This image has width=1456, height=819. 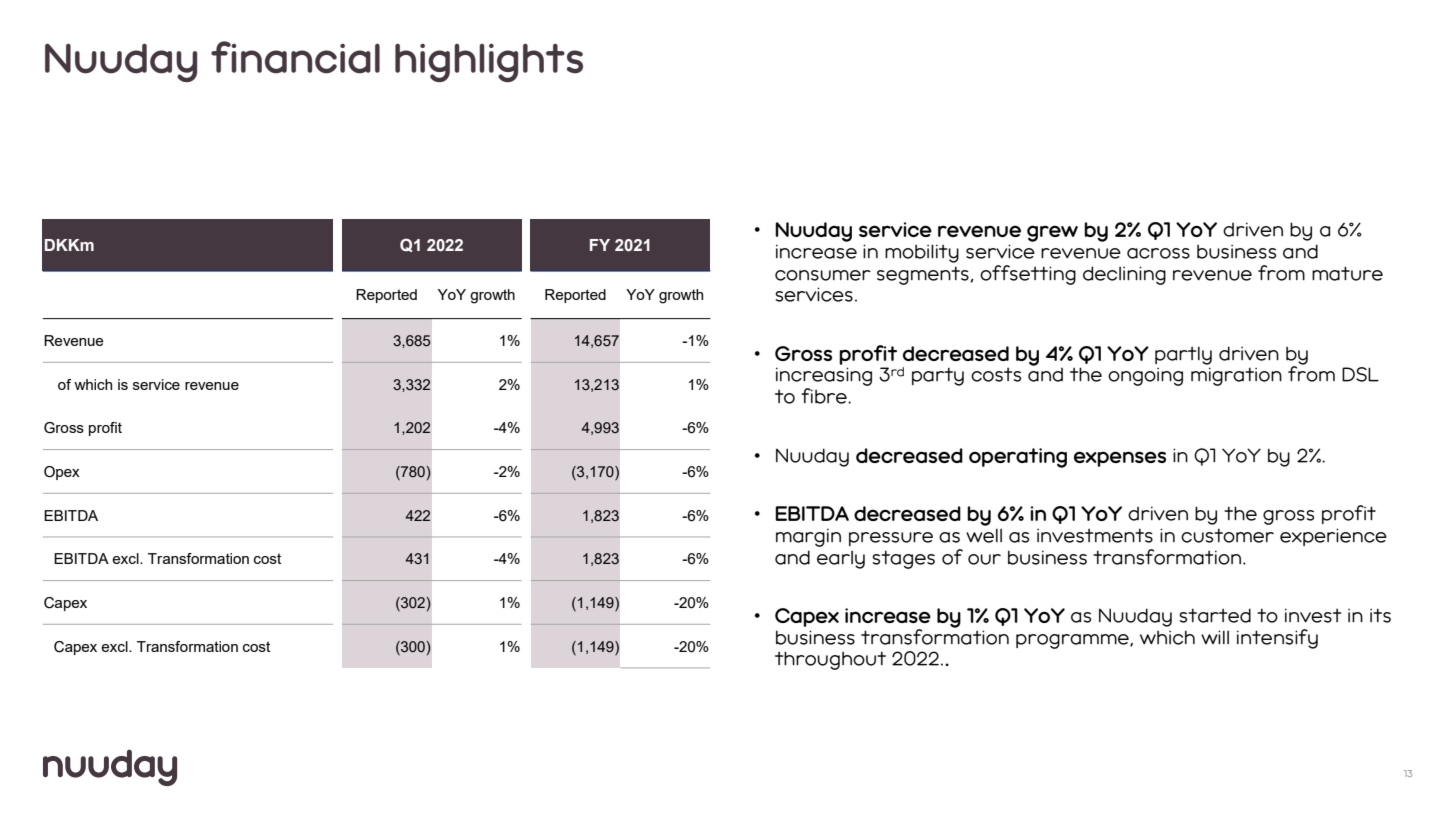 What do you see at coordinates (62, 473) in the image?
I see `Opex` at bounding box center [62, 473].
